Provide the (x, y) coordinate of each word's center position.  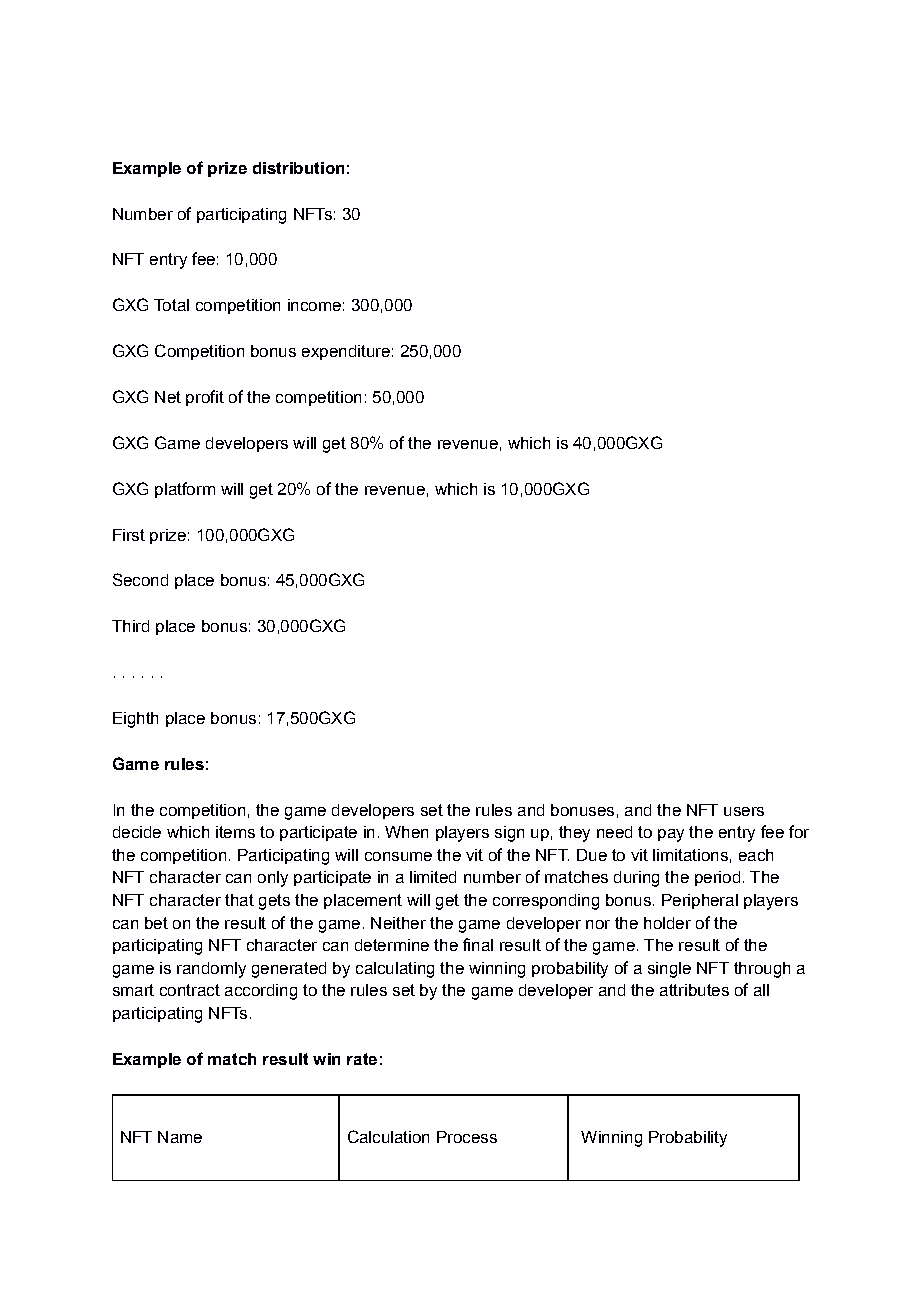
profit (205, 398)
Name (180, 1137)
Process (467, 1137)
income (314, 305)
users (744, 811)
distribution (298, 168)
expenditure (346, 352)
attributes (694, 990)
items (235, 832)
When (406, 832)
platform (185, 490)
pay (671, 835)
